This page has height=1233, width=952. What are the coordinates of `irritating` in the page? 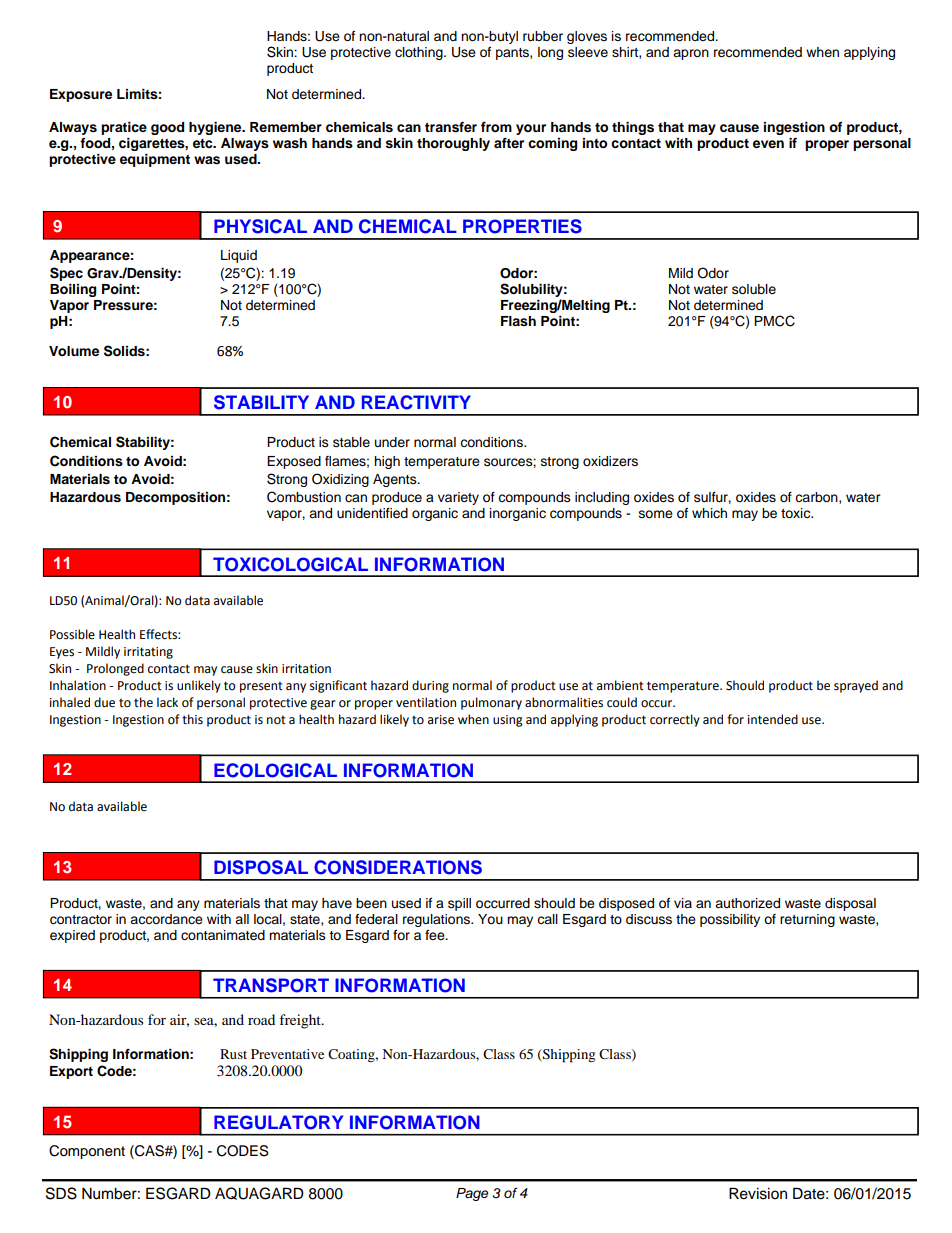 It's located at (148, 653).
